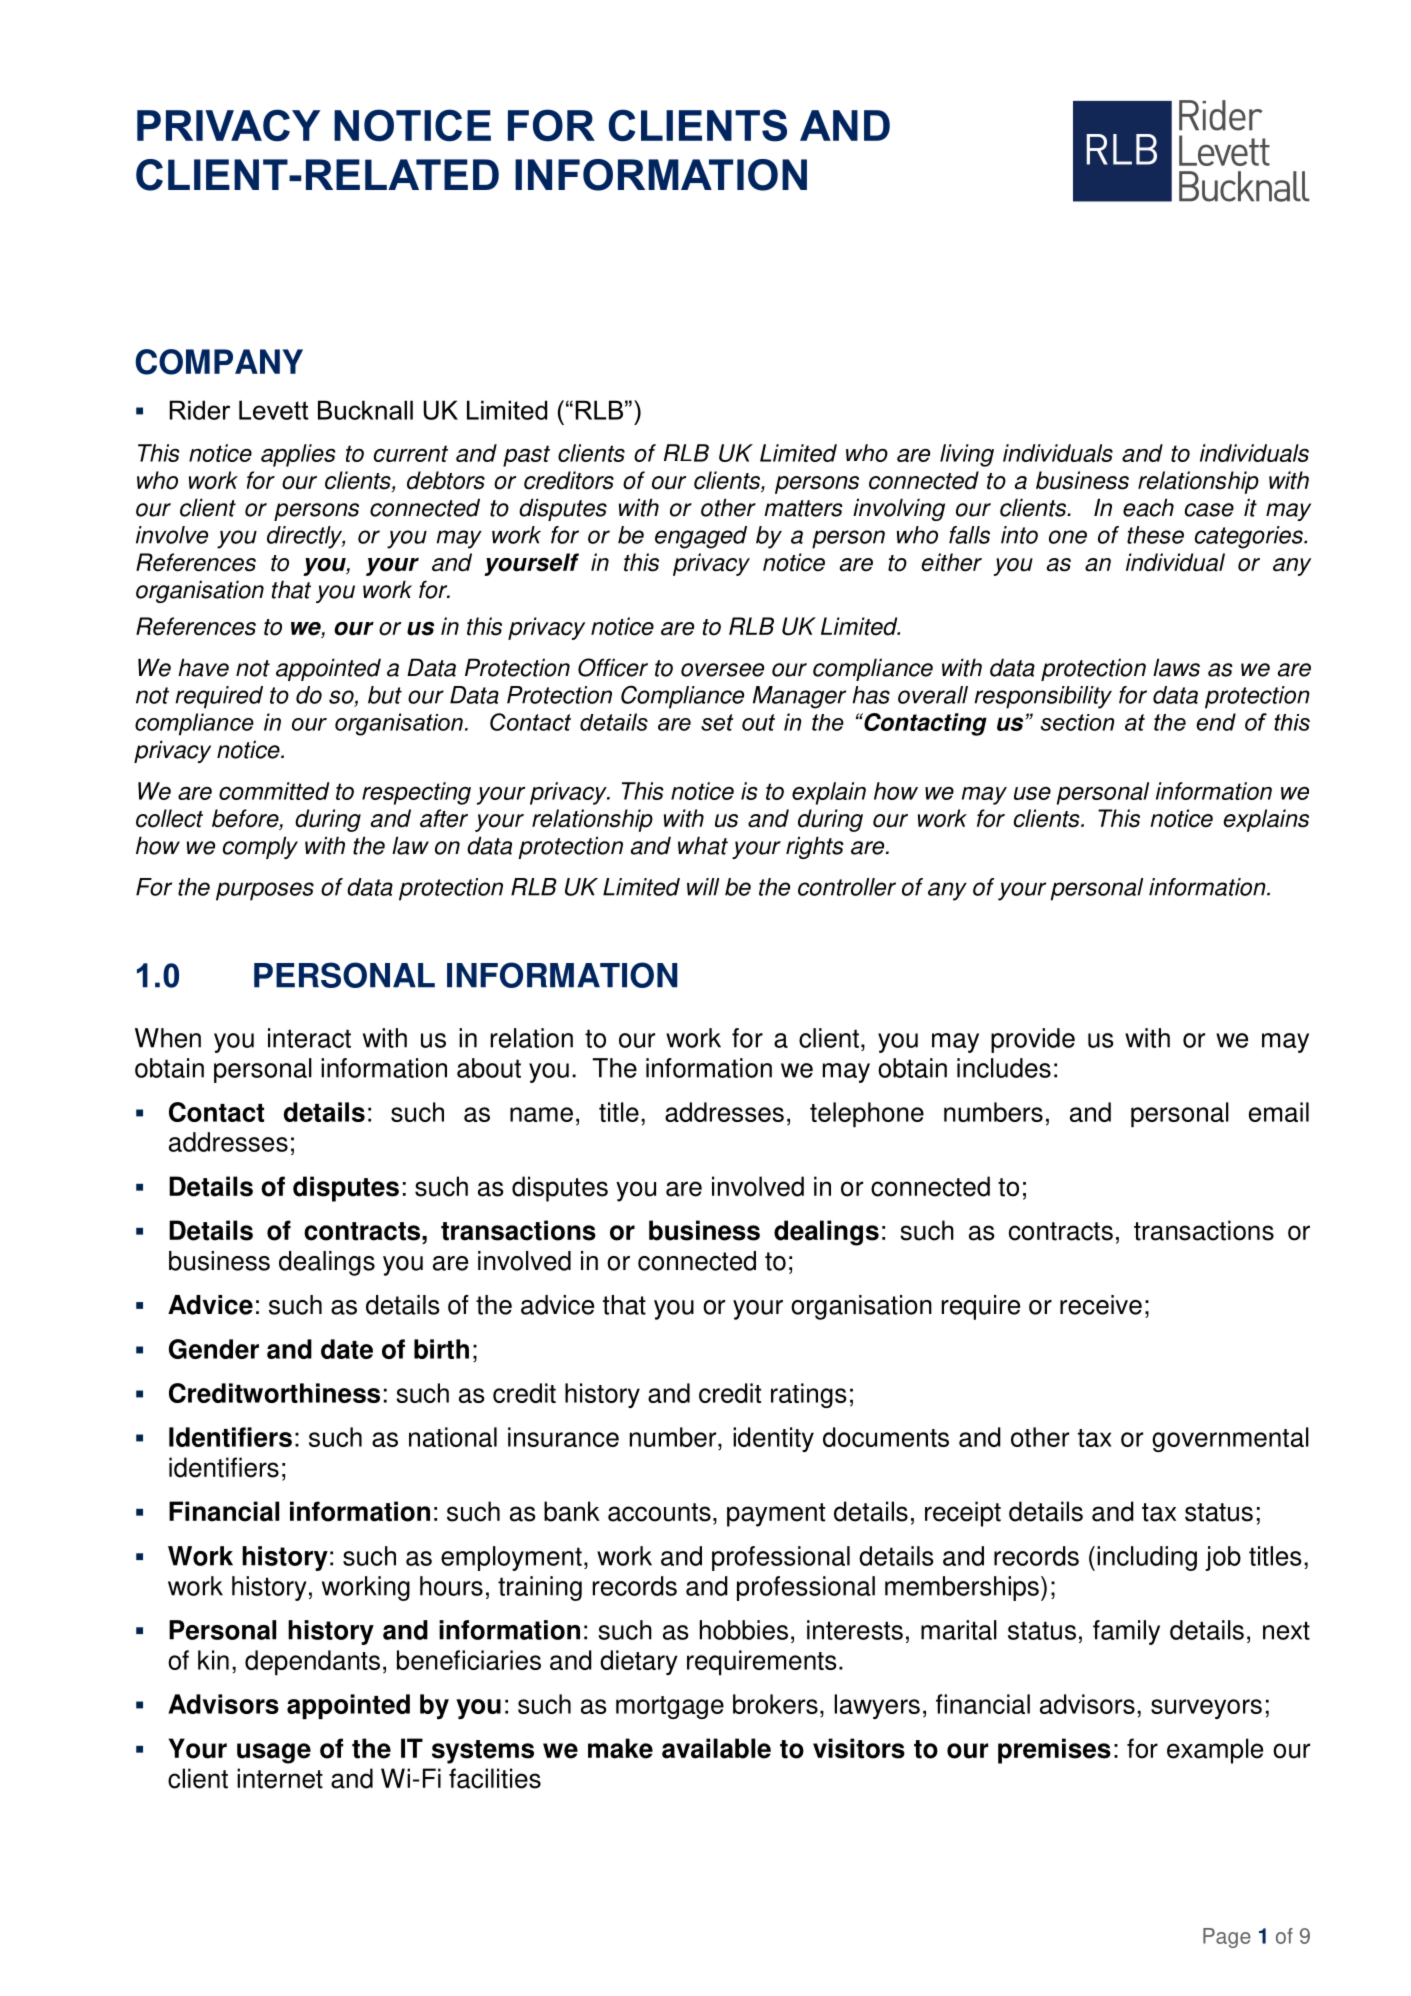 This page has width=1411, height=1996. Describe the element at coordinates (1032, 793) in the page. I see `use` at that location.
